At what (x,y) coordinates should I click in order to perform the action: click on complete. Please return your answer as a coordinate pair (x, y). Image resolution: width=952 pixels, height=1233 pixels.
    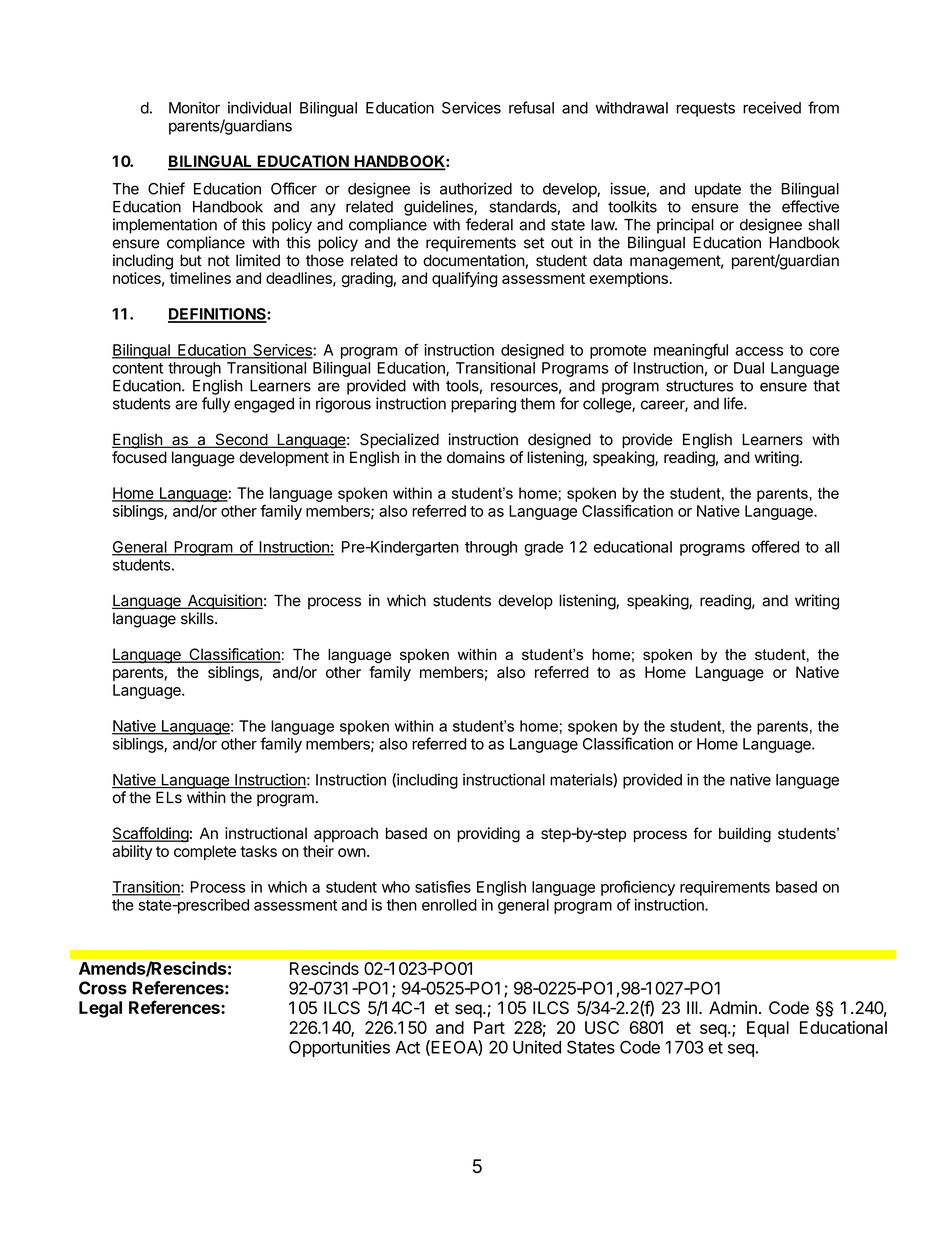
    Looking at the image, I should click on (205, 852).
